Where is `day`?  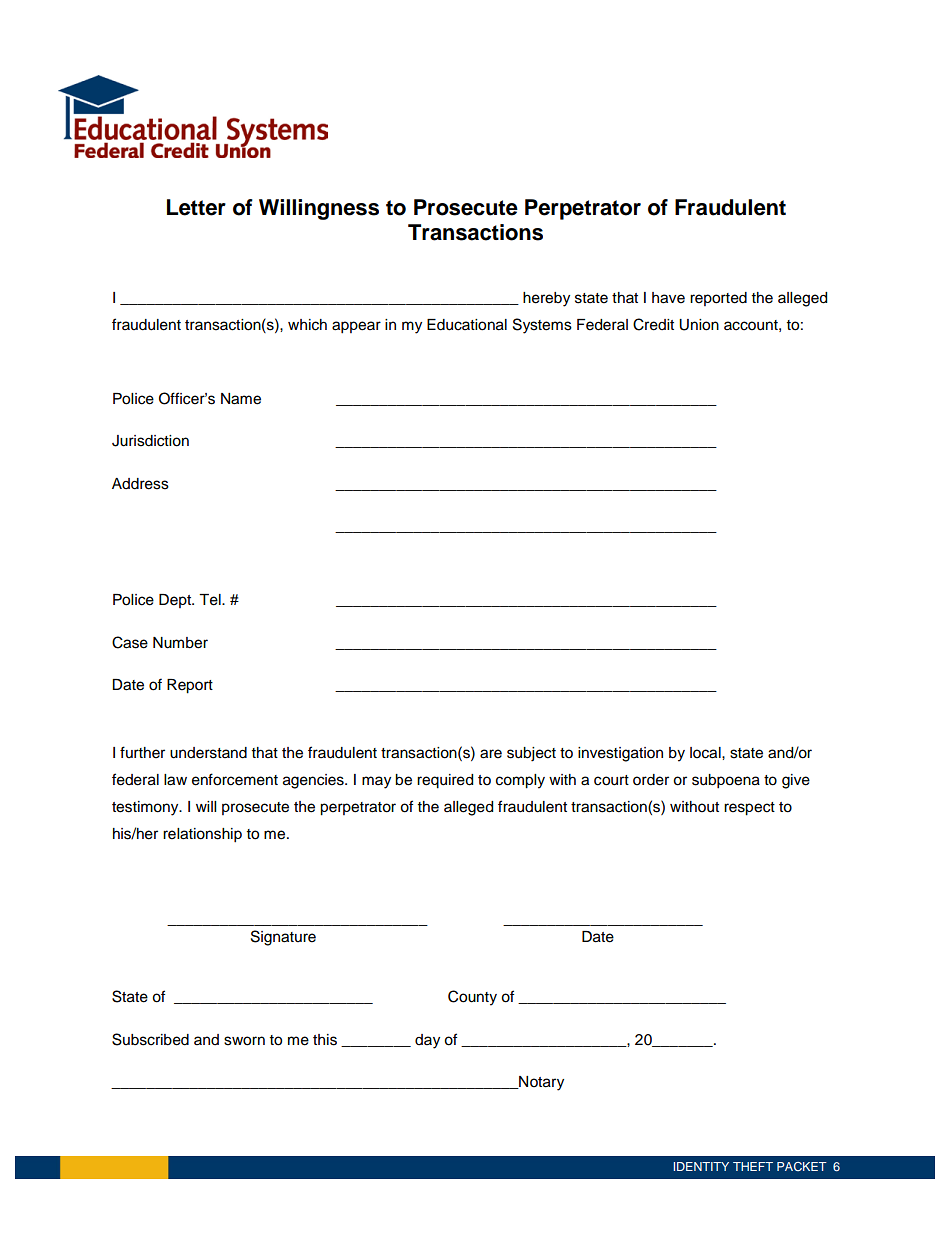 day is located at coordinates (427, 1041).
